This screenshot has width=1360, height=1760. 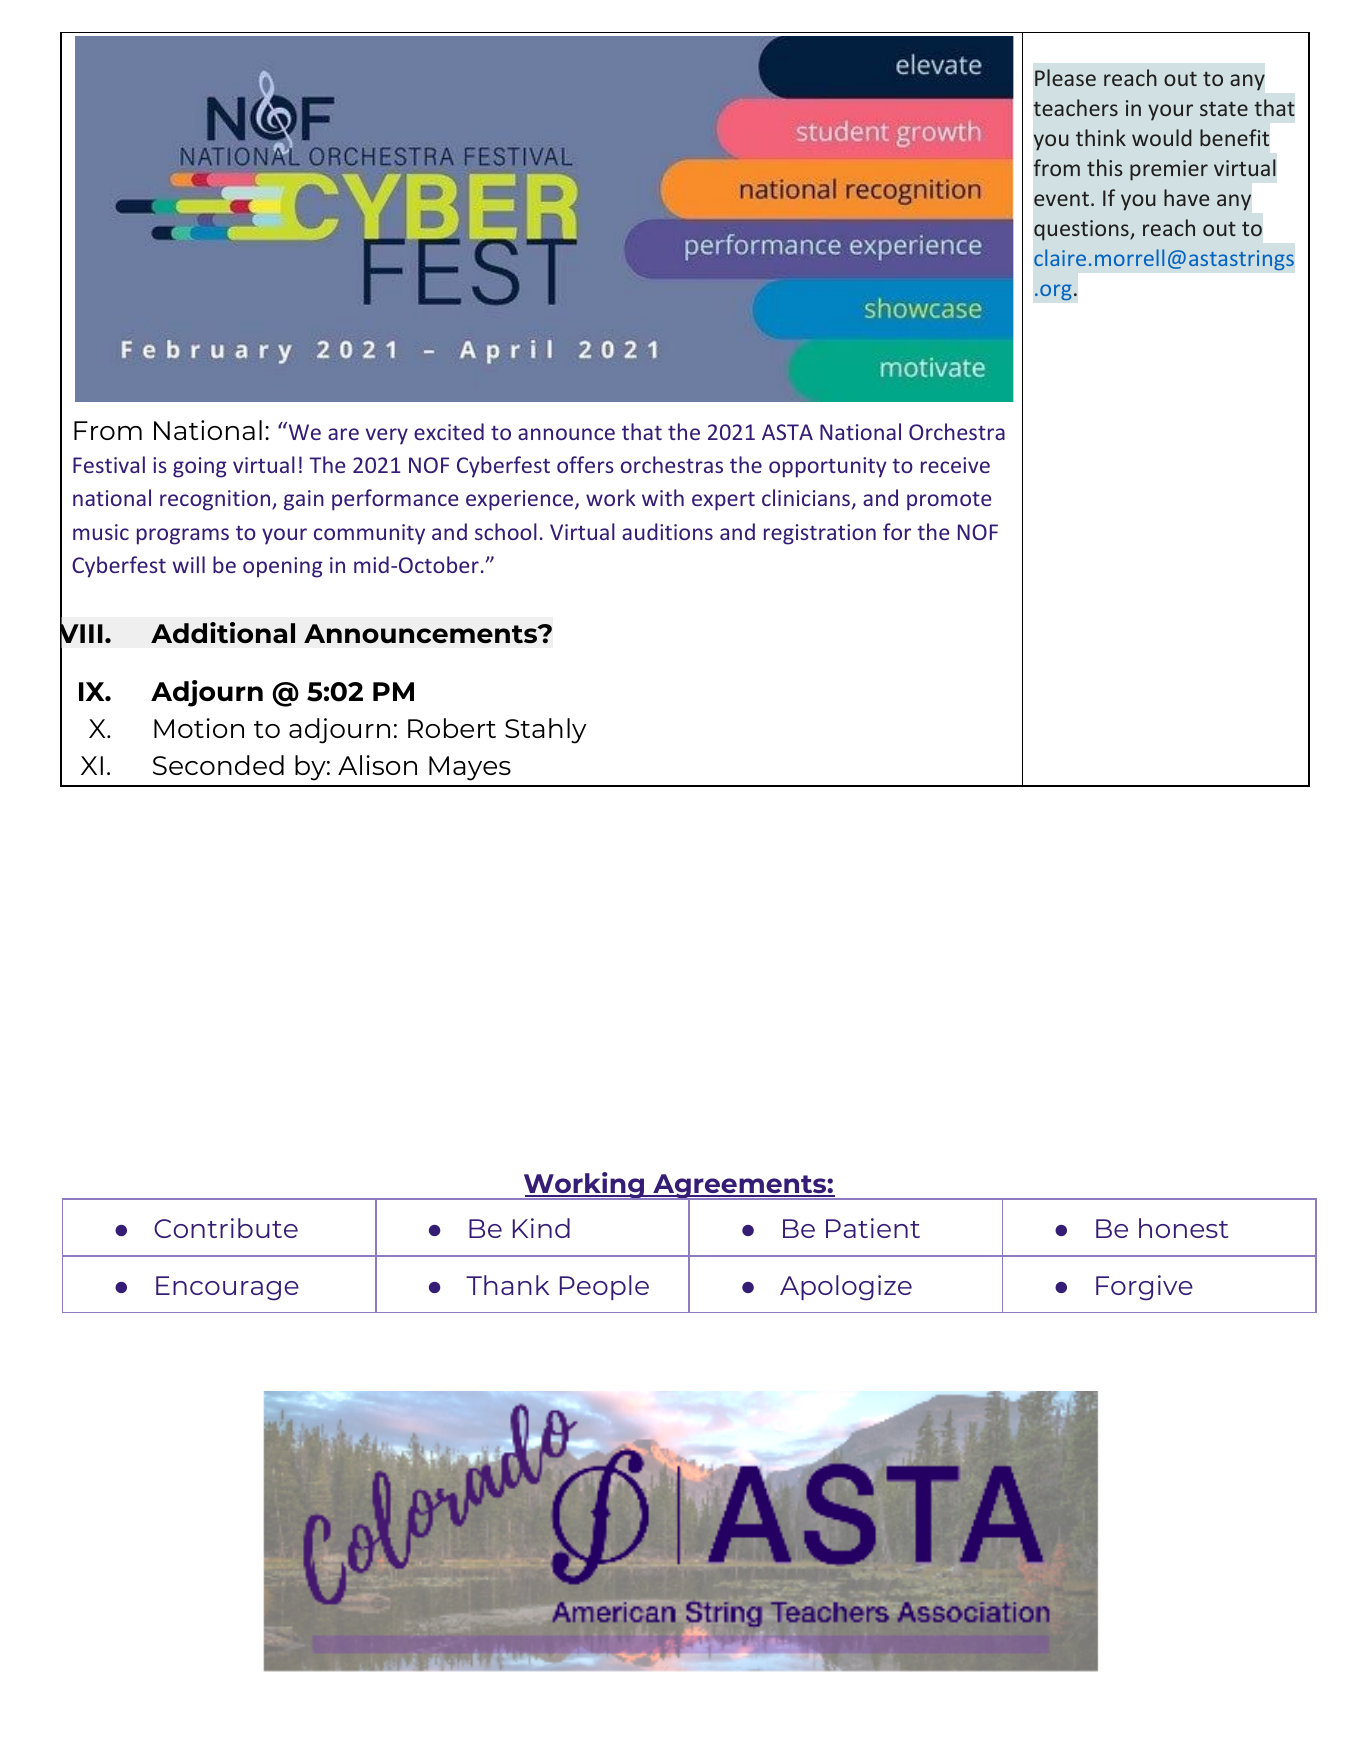 What do you see at coordinates (216, 500) in the screenshot?
I see `recognition` at bounding box center [216, 500].
